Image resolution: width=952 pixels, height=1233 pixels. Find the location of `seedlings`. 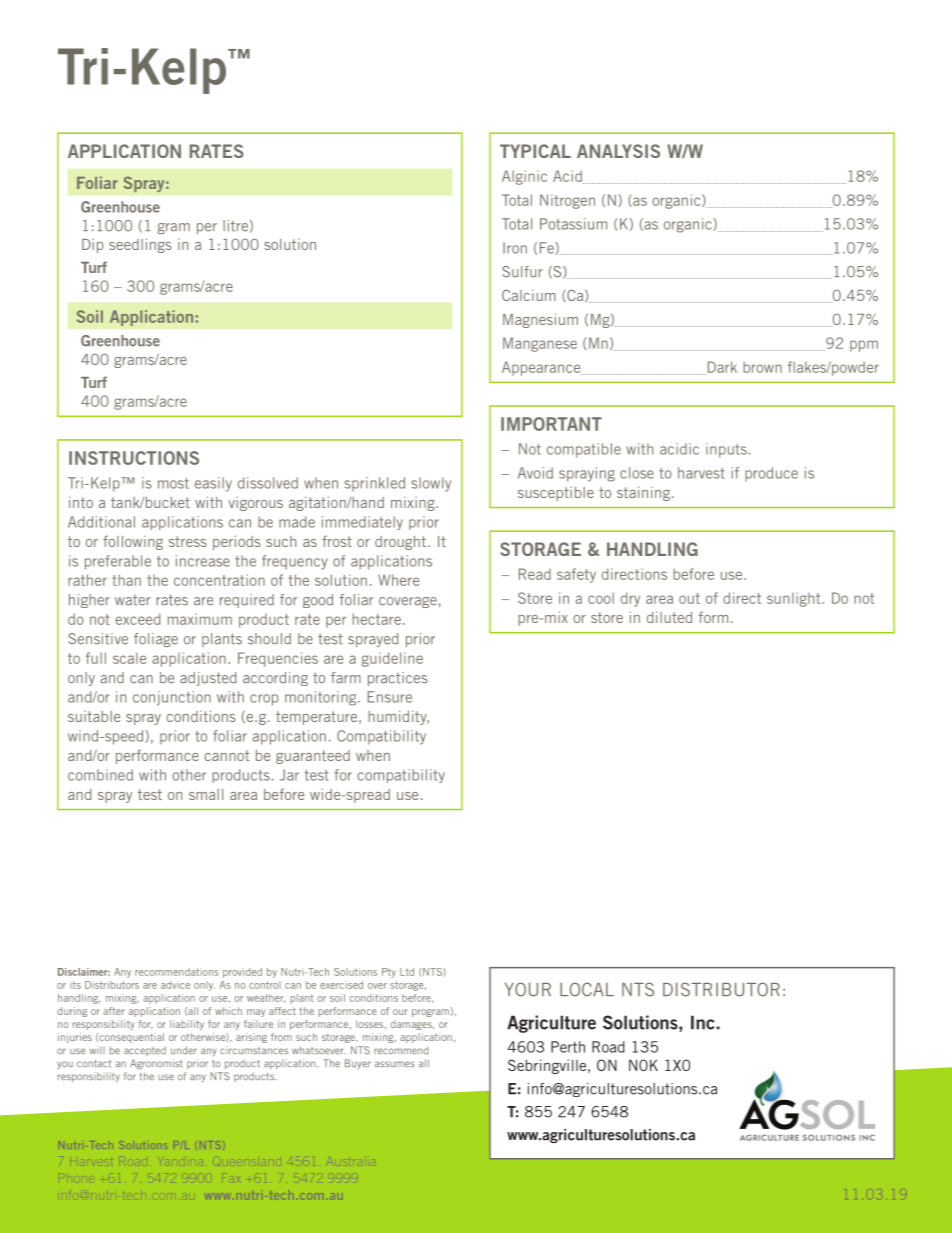

seedlings is located at coordinates (140, 245).
